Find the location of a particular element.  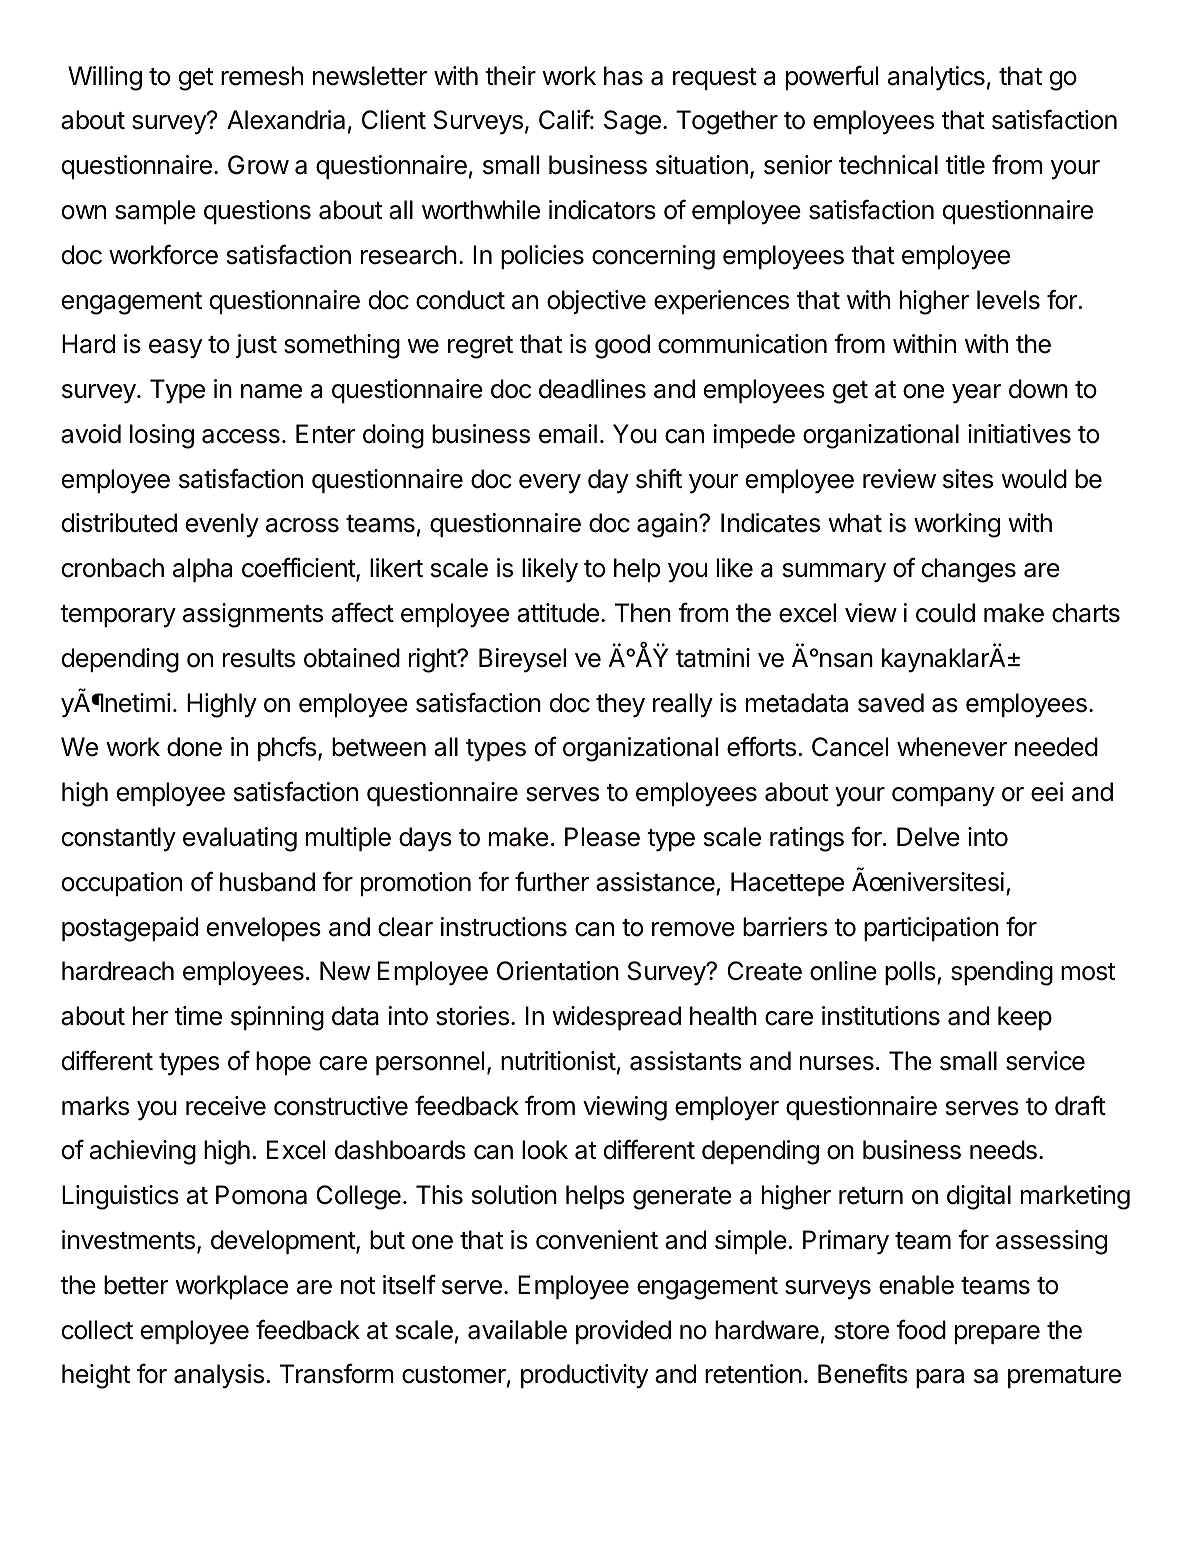

year is located at coordinates (977, 394).
